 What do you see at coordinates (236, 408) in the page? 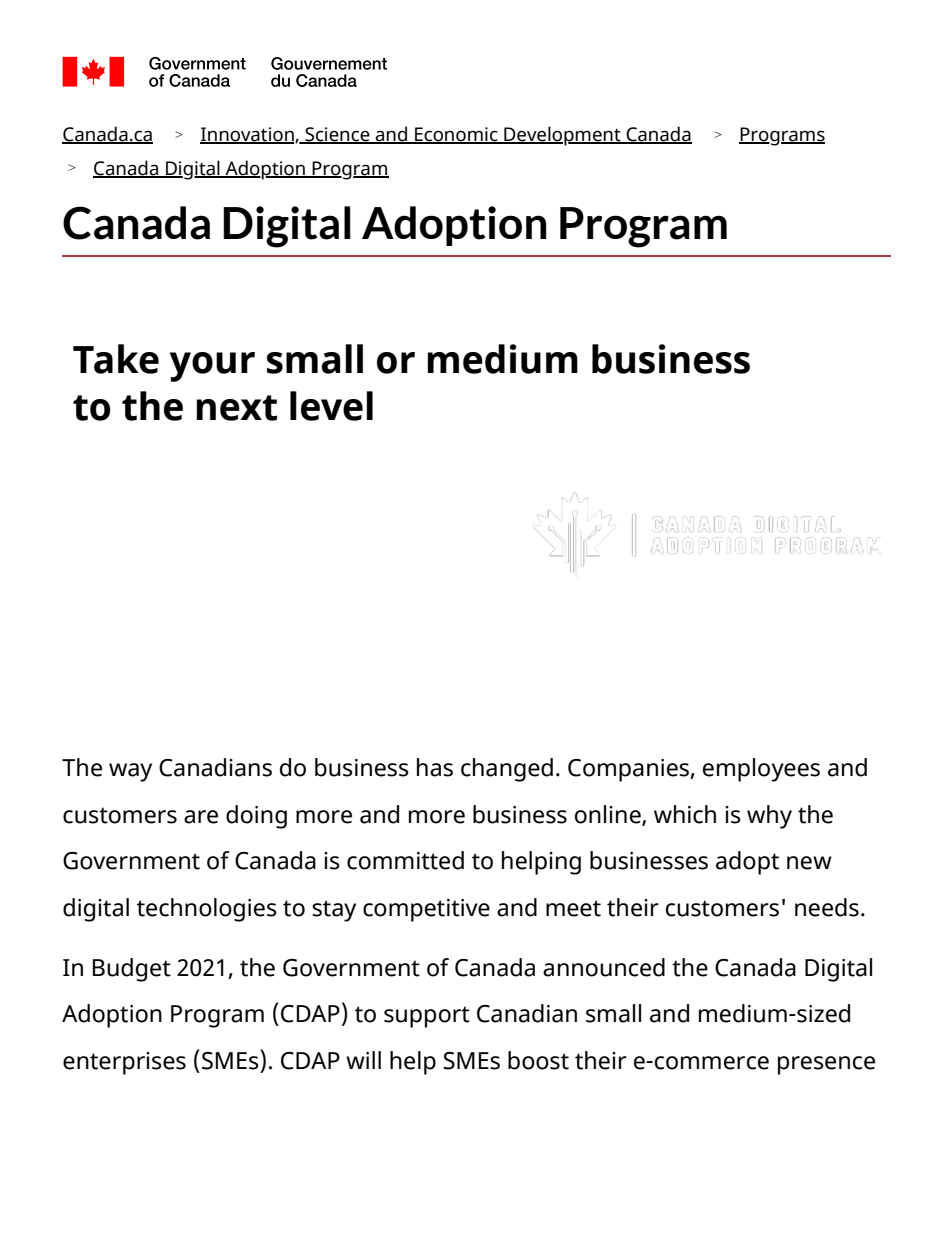
I see `next` at bounding box center [236, 408].
